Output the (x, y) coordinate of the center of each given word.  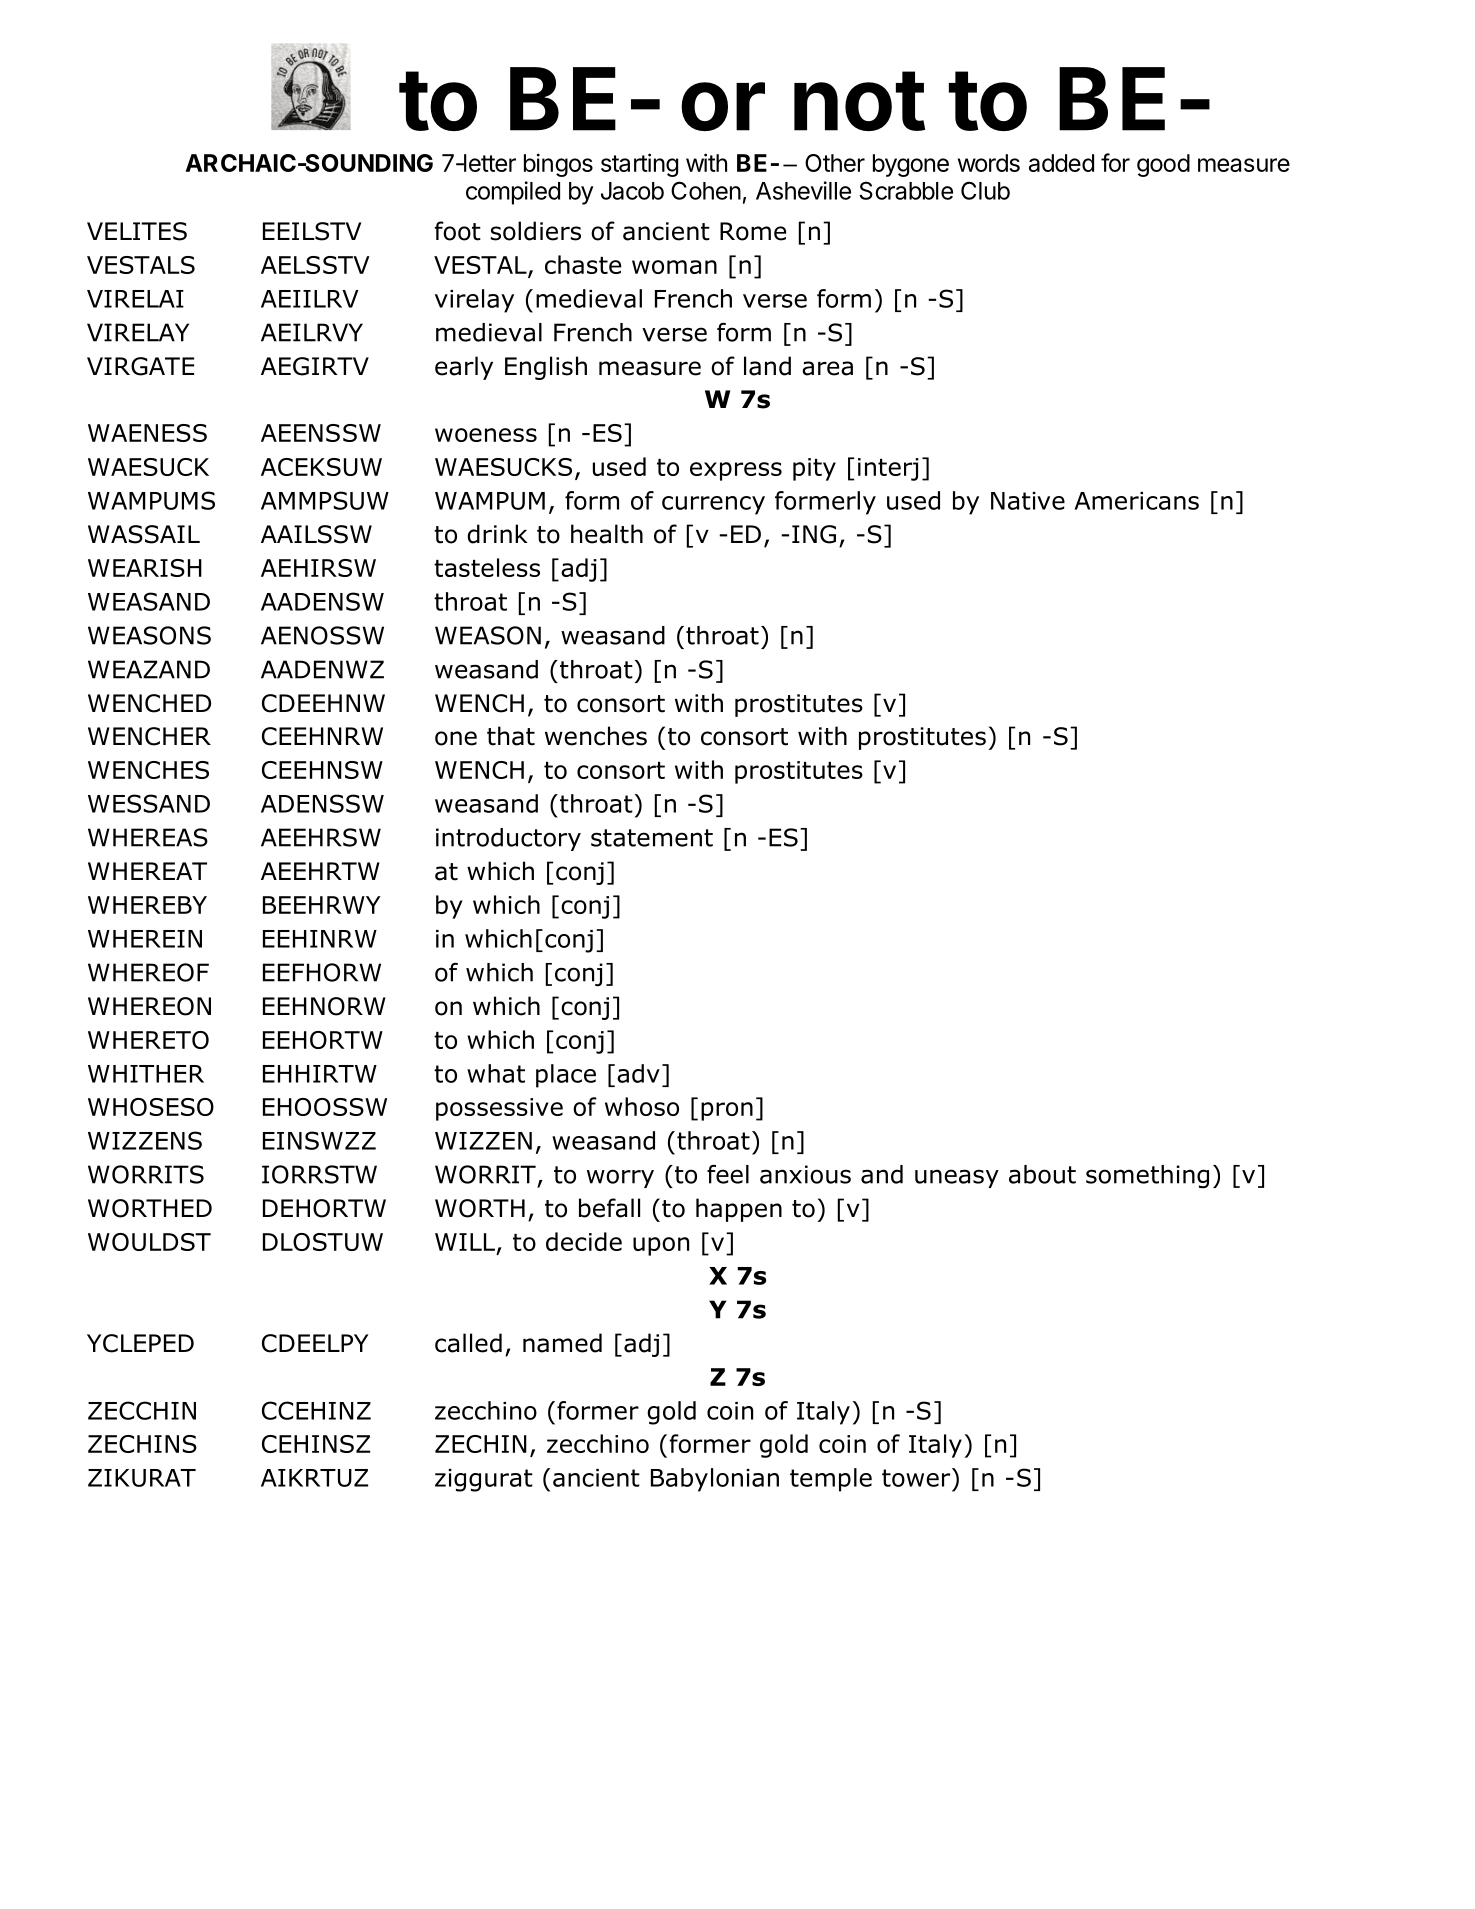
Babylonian (715, 1480)
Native (1028, 501)
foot (457, 231)
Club (985, 190)
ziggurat (484, 1480)
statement (652, 838)
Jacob (632, 191)
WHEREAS (148, 837)
